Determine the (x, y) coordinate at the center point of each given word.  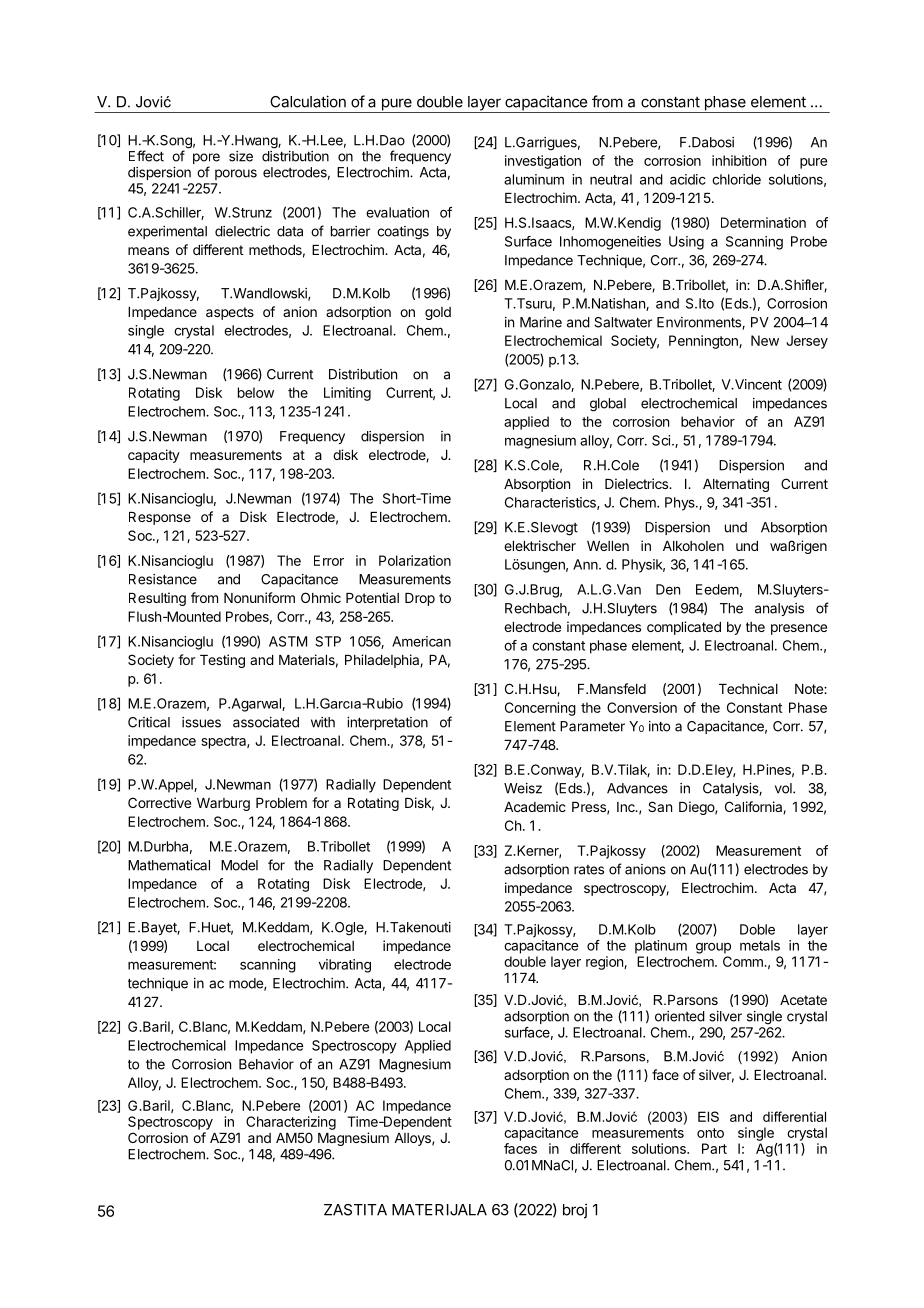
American (421, 641)
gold (438, 313)
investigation (543, 162)
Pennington (704, 342)
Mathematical (169, 865)
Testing (222, 661)
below (256, 392)
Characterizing (291, 1123)
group (713, 948)
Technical (748, 688)
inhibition (739, 160)
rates (589, 870)
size (241, 156)
